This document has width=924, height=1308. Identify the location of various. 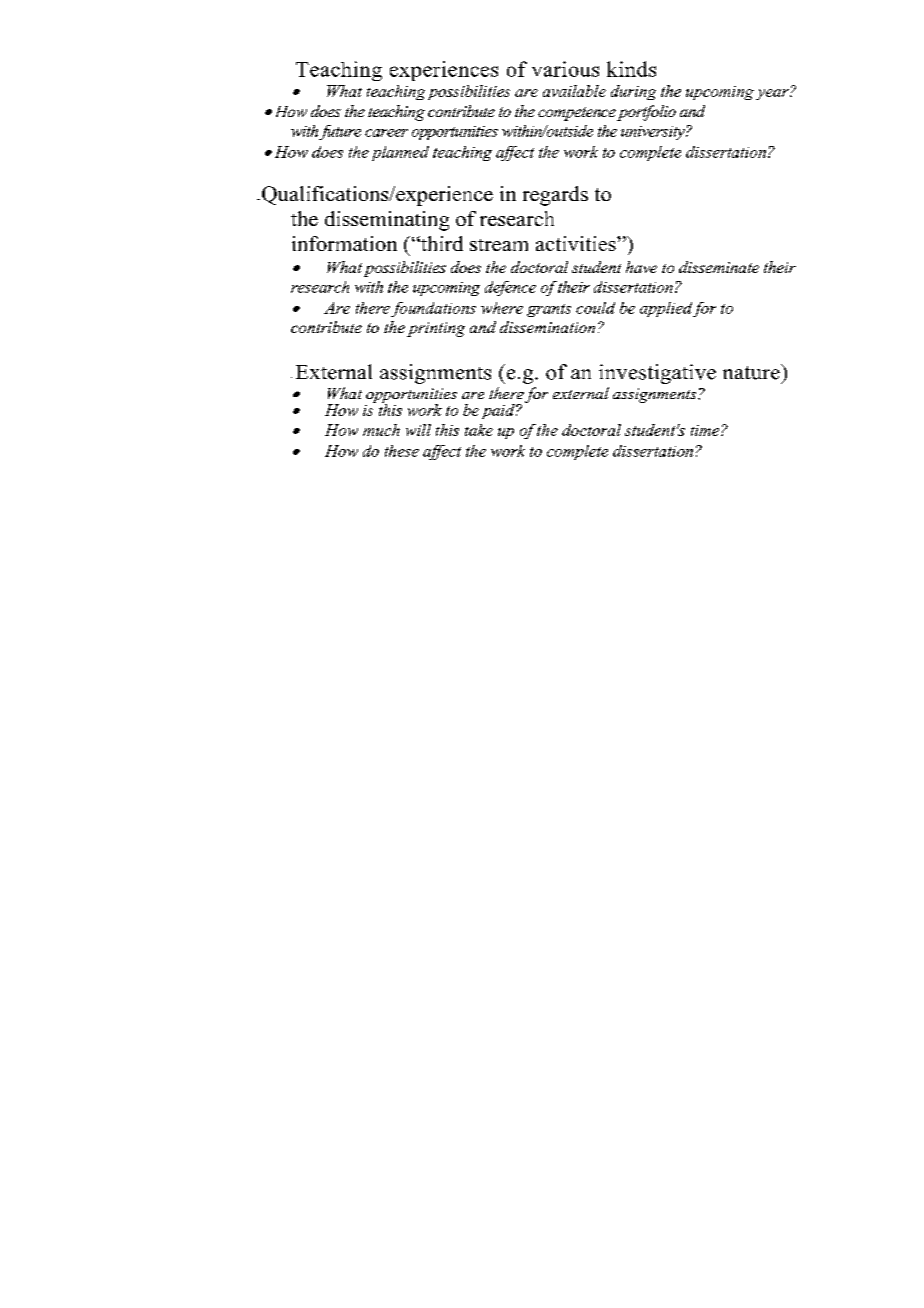
(565, 69).
